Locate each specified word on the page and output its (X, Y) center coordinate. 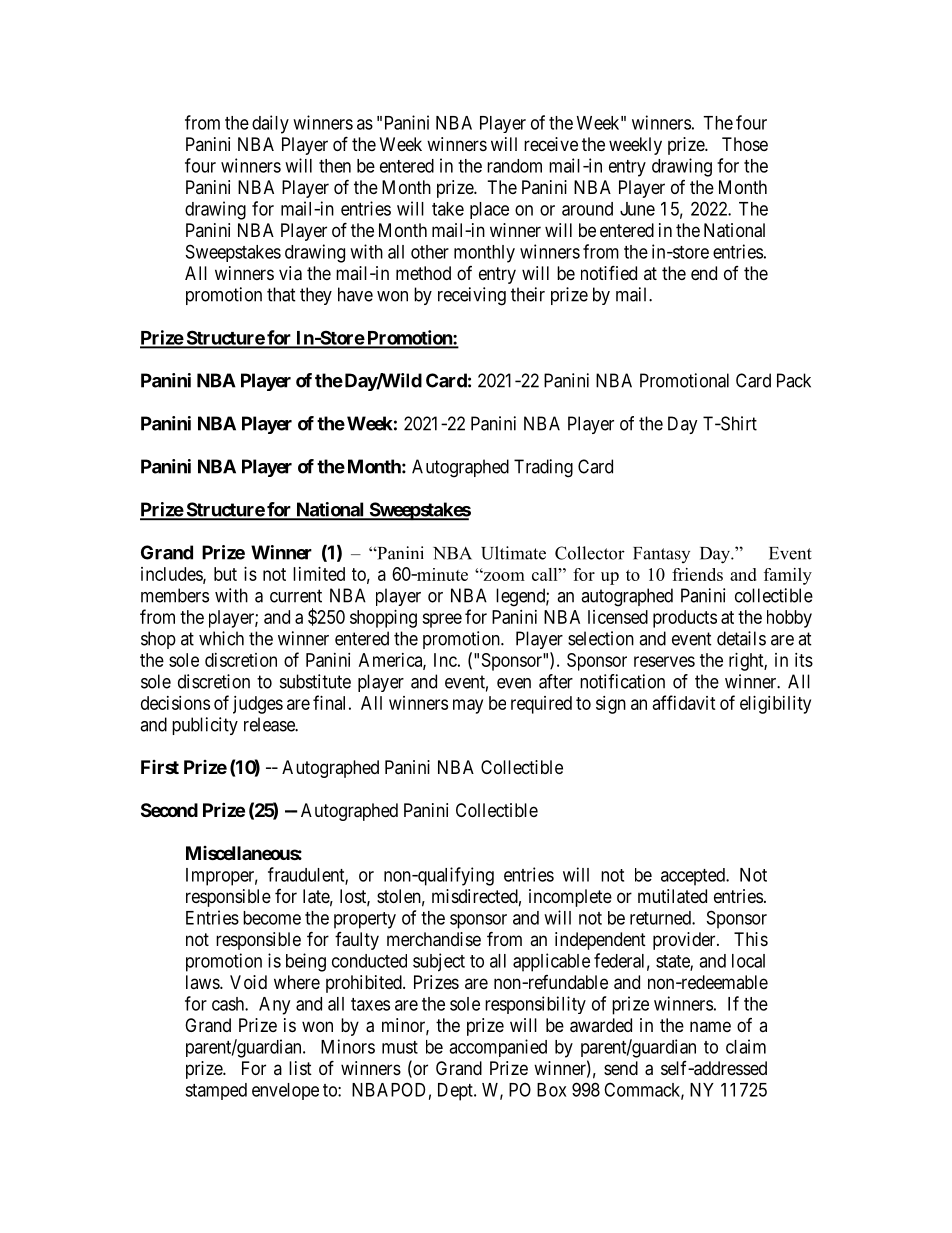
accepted (694, 877)
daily (270, 124)
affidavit (684, 702)
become (272, 918)
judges (258, 705)
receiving (472, 296)
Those (745, 144)
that (281, 294)
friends (697, 574)
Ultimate (513, 553)
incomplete (570, 898)
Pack (794, 380)
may (468, 706)
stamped (216, 1091)
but (225, 574)
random (514, 166)
